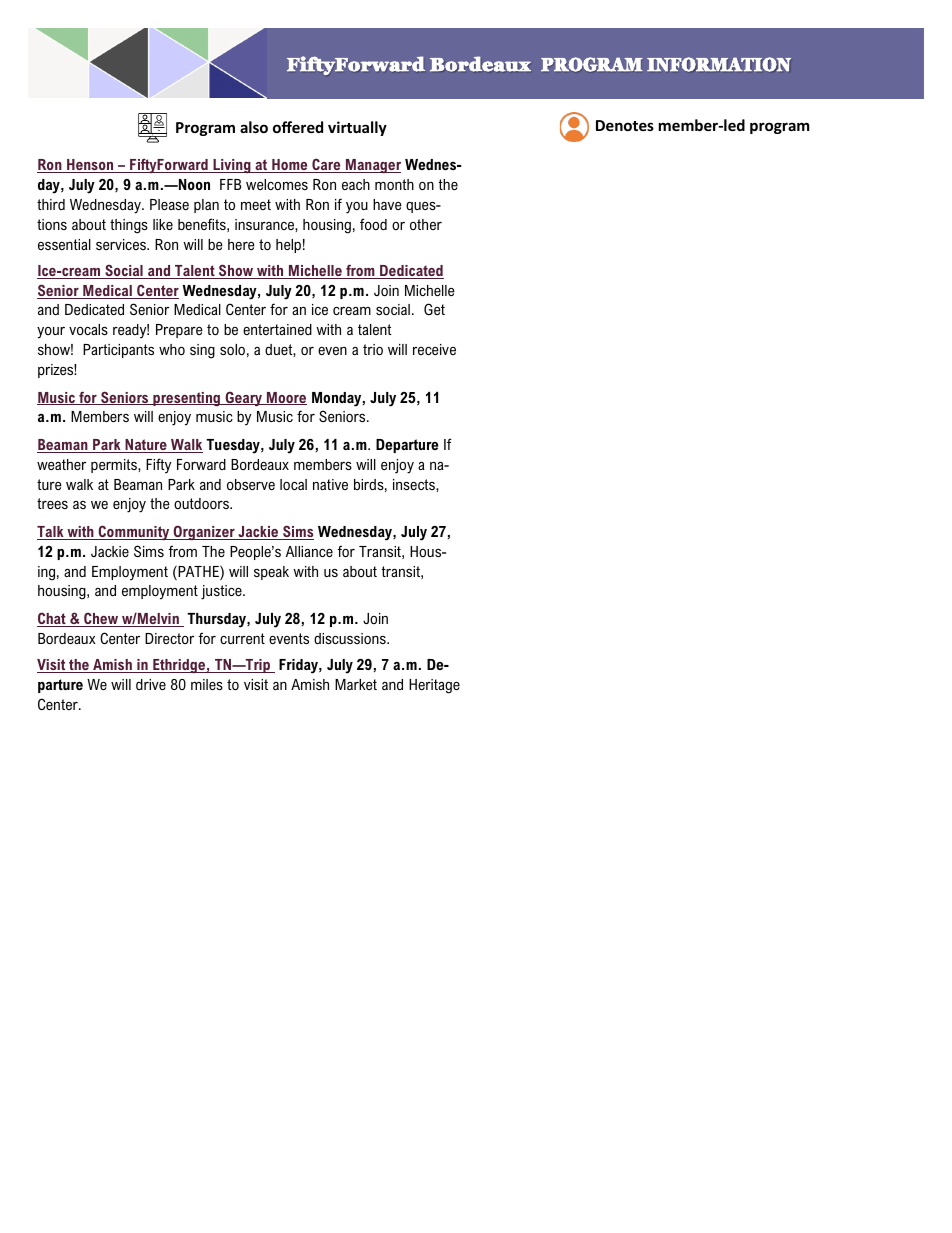 The width and height of the image is (952, 1233). I want to click on things, so click(129, 226).
